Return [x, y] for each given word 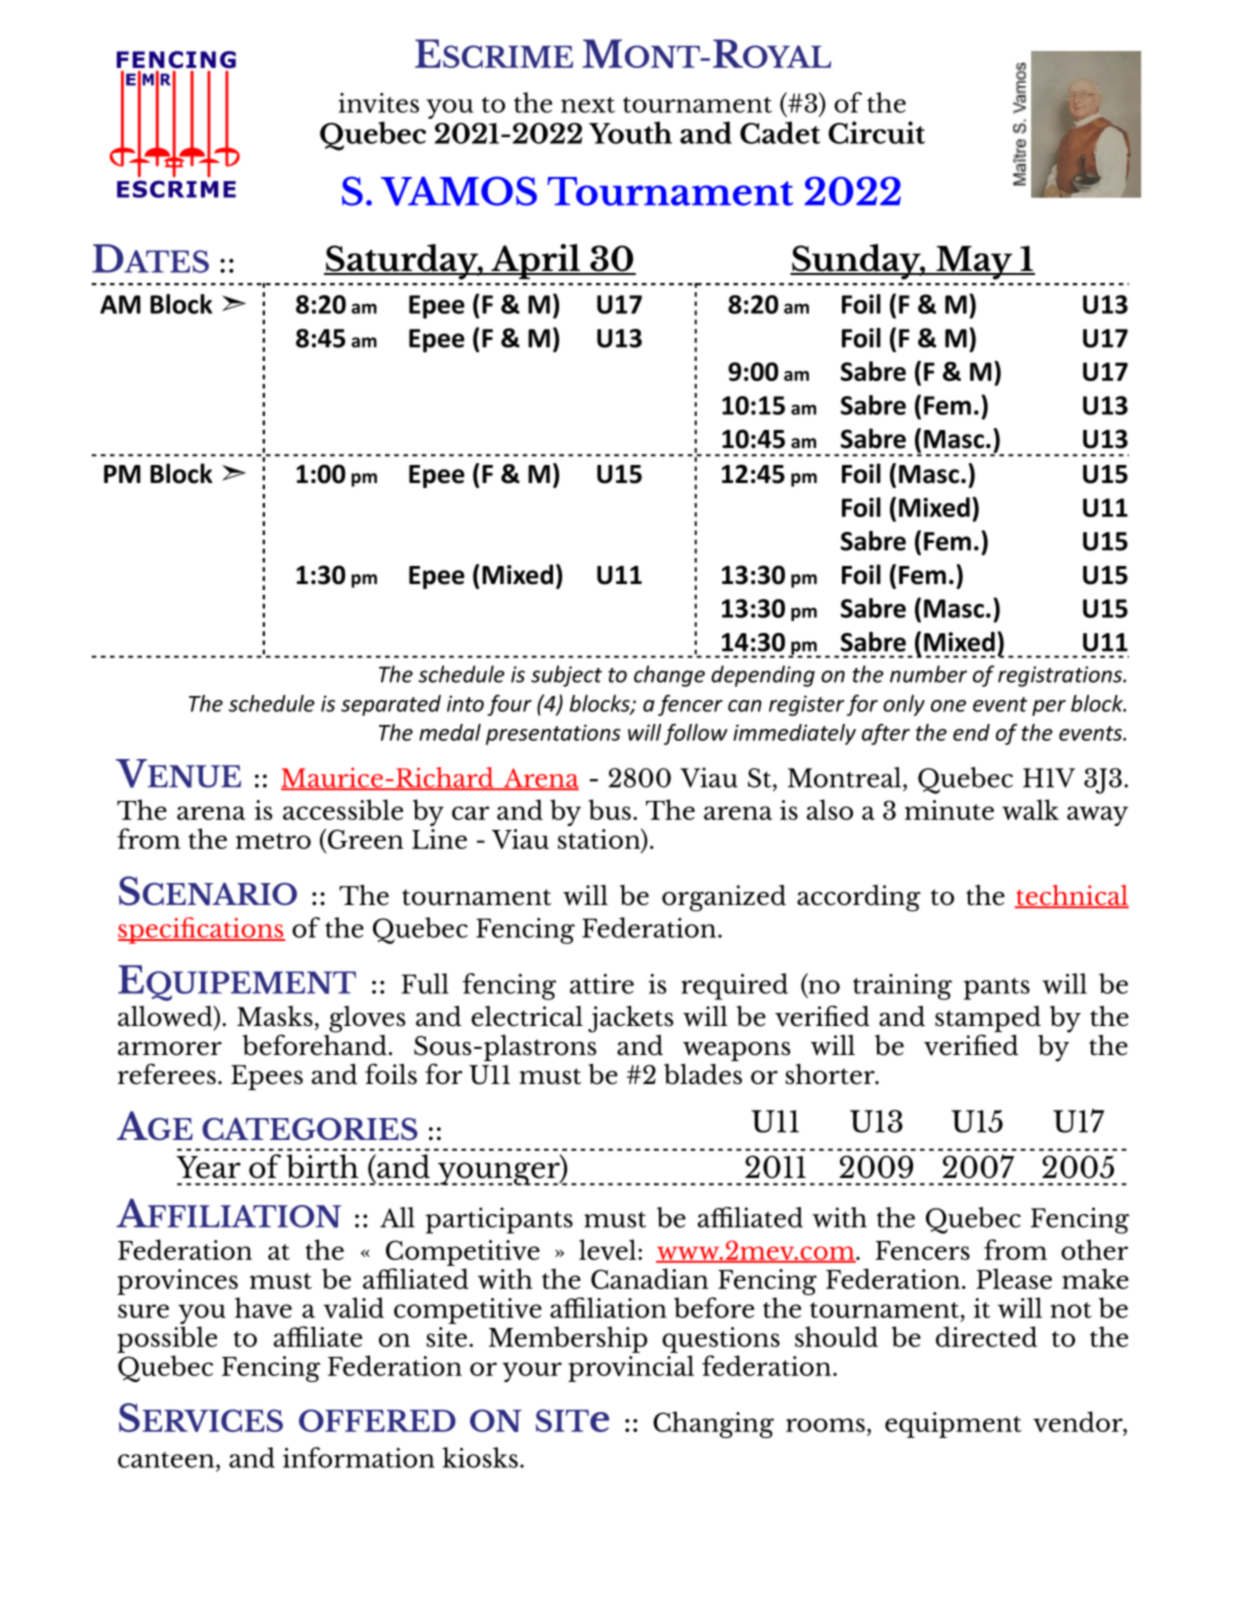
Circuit [876, 132]
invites [378, 103]
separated [391, 705]
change [669, 676]
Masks [275, 1016]
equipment [953, 1425]
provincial [631, 1368]
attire [602, 984]
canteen [167, 1460]
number [928, 674]
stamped [988, 1020]
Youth [630, 132]
